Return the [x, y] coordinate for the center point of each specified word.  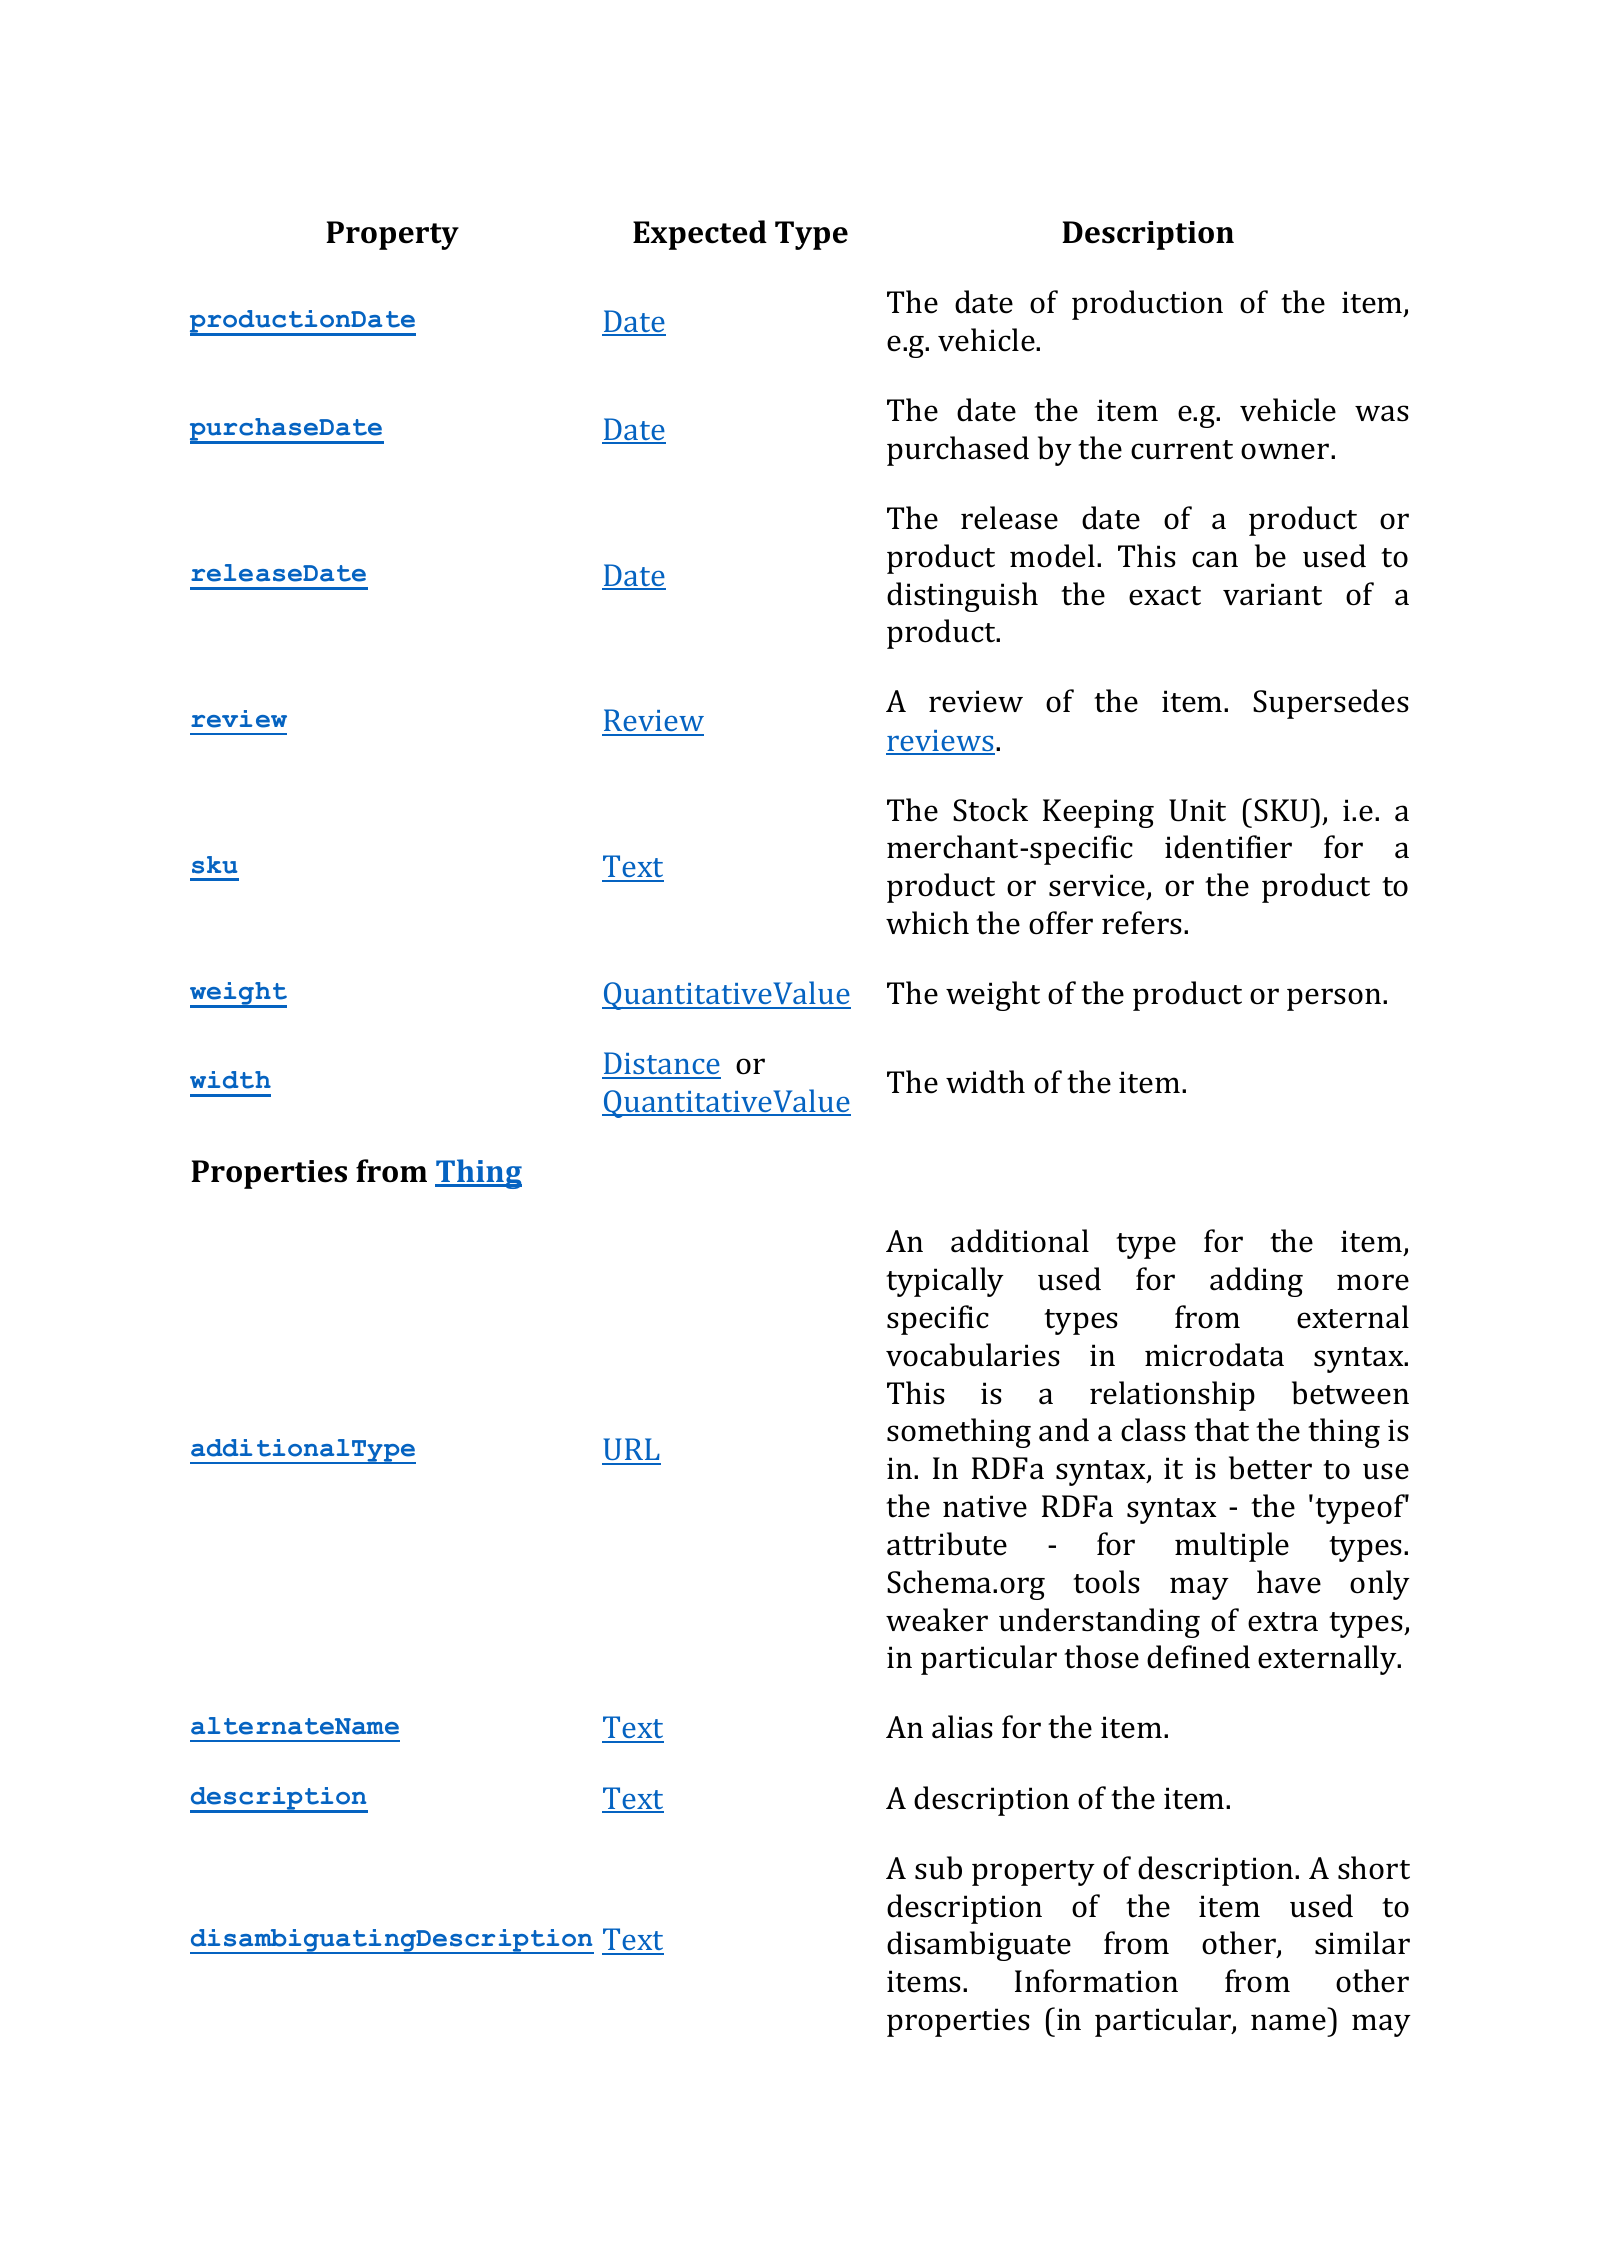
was [1382, 413]
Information [1096, 1981]
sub [938, 1868]
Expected [700, 235]
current [1182, 450]
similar [1362, 1943]
